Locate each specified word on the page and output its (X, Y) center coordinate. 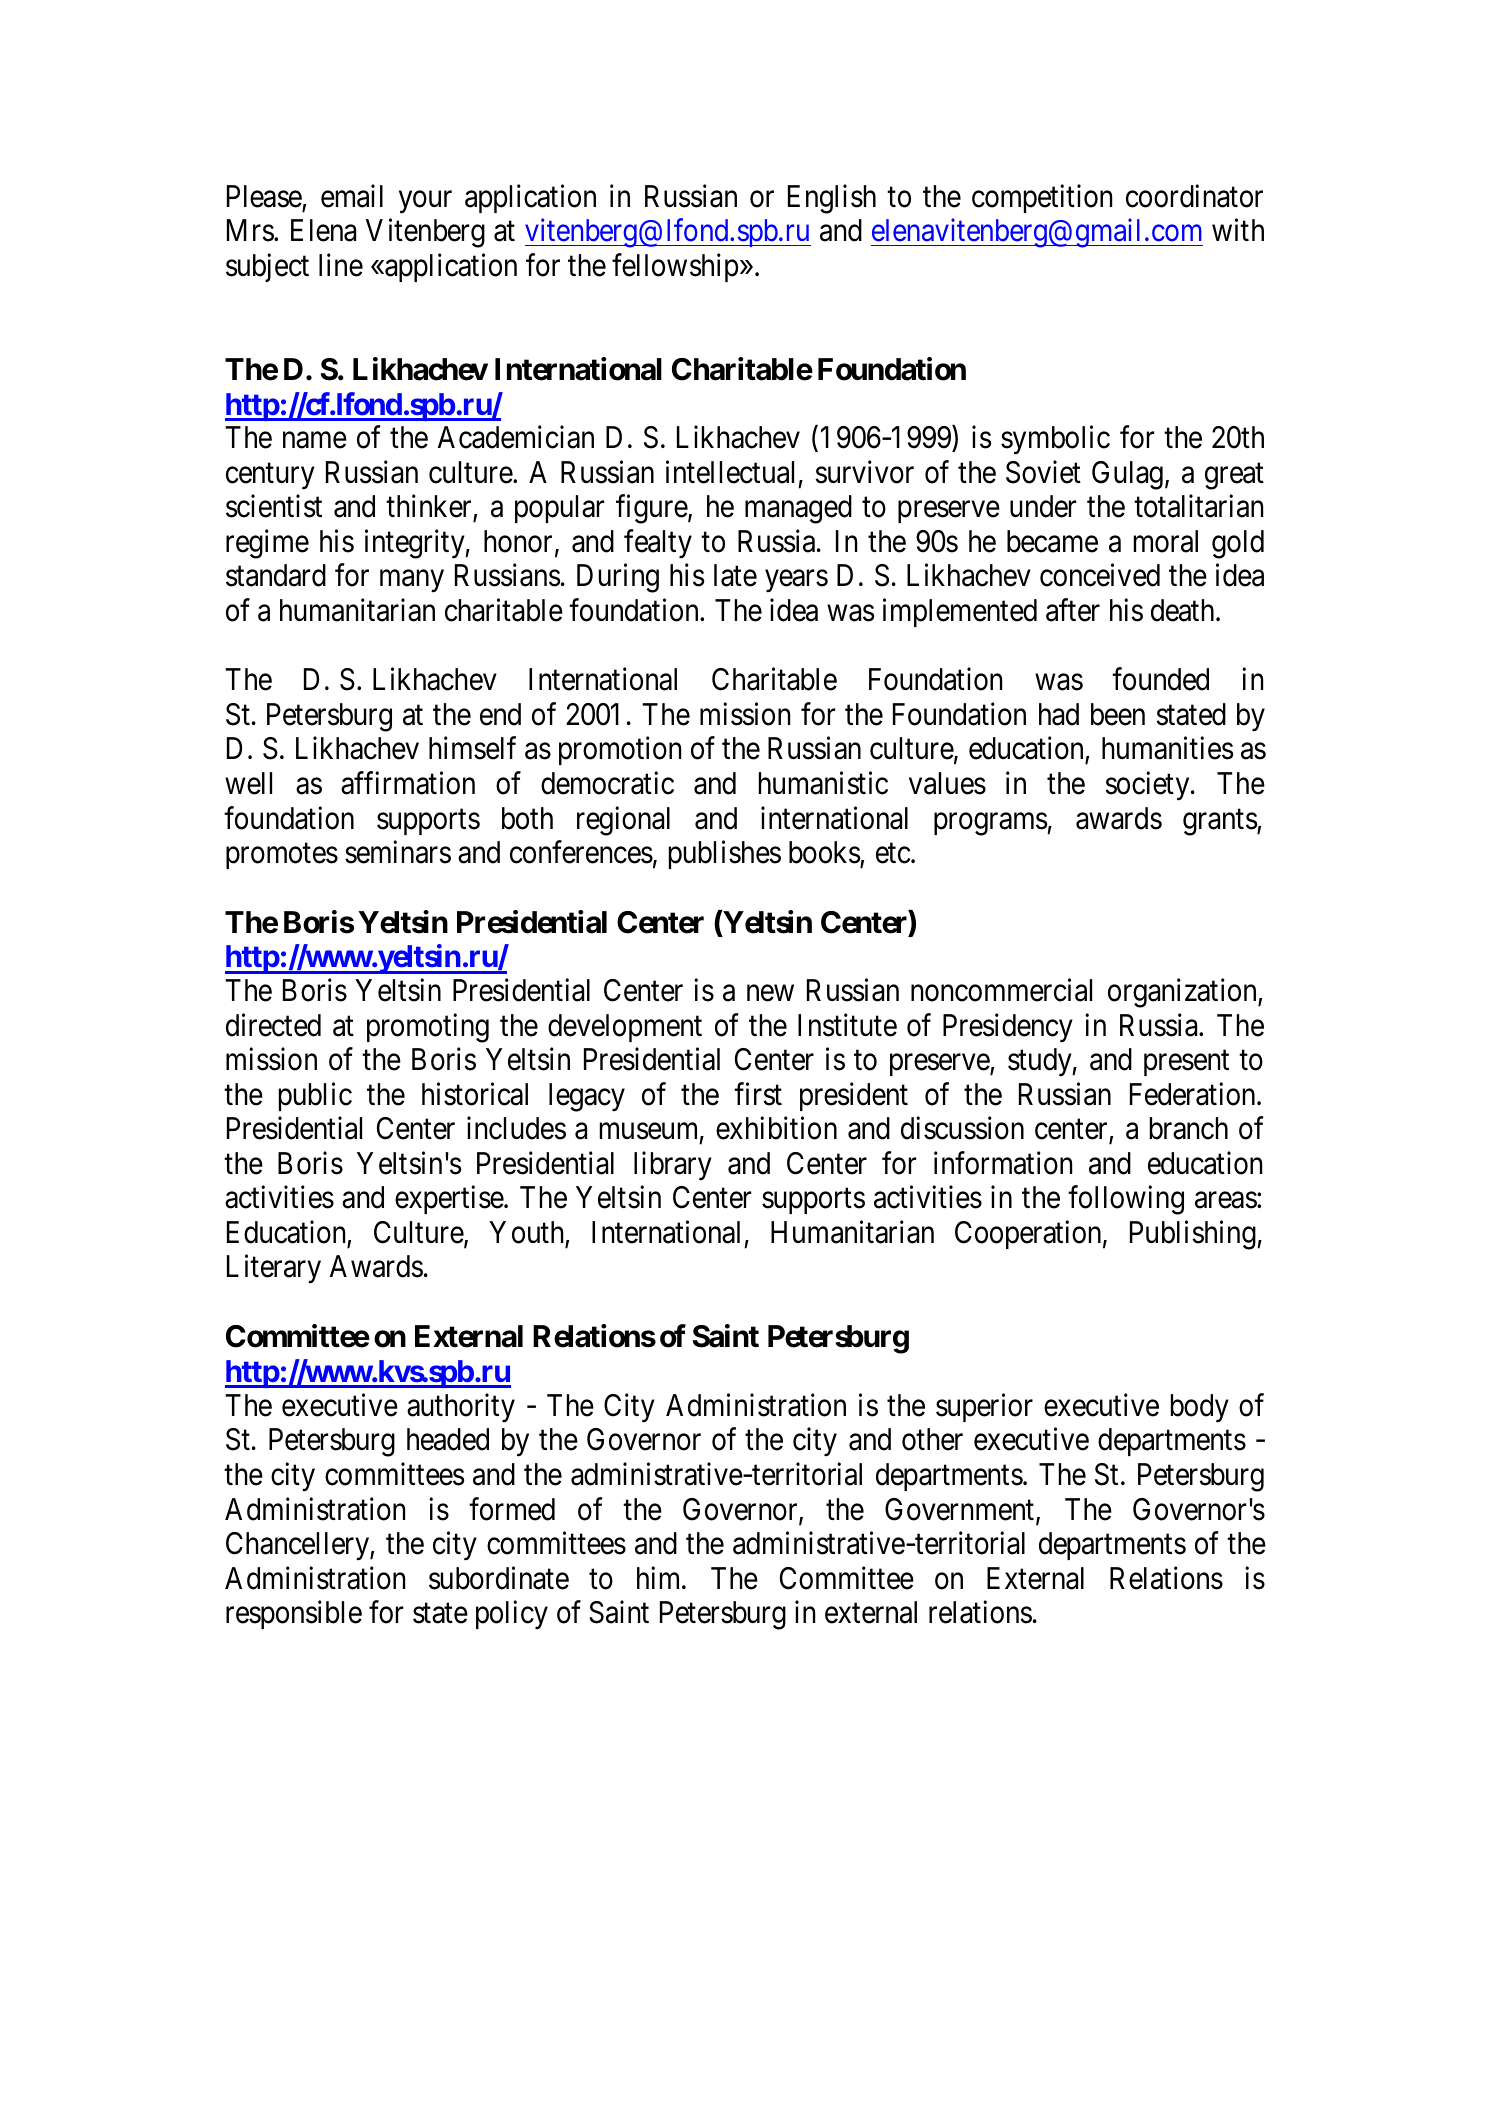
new (770, 993)
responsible (294, 1614)
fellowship (675, 267)
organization (1183, 993)
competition (1042, 198)
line (341, 265)
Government (961, 1510)
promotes (282, 856)
